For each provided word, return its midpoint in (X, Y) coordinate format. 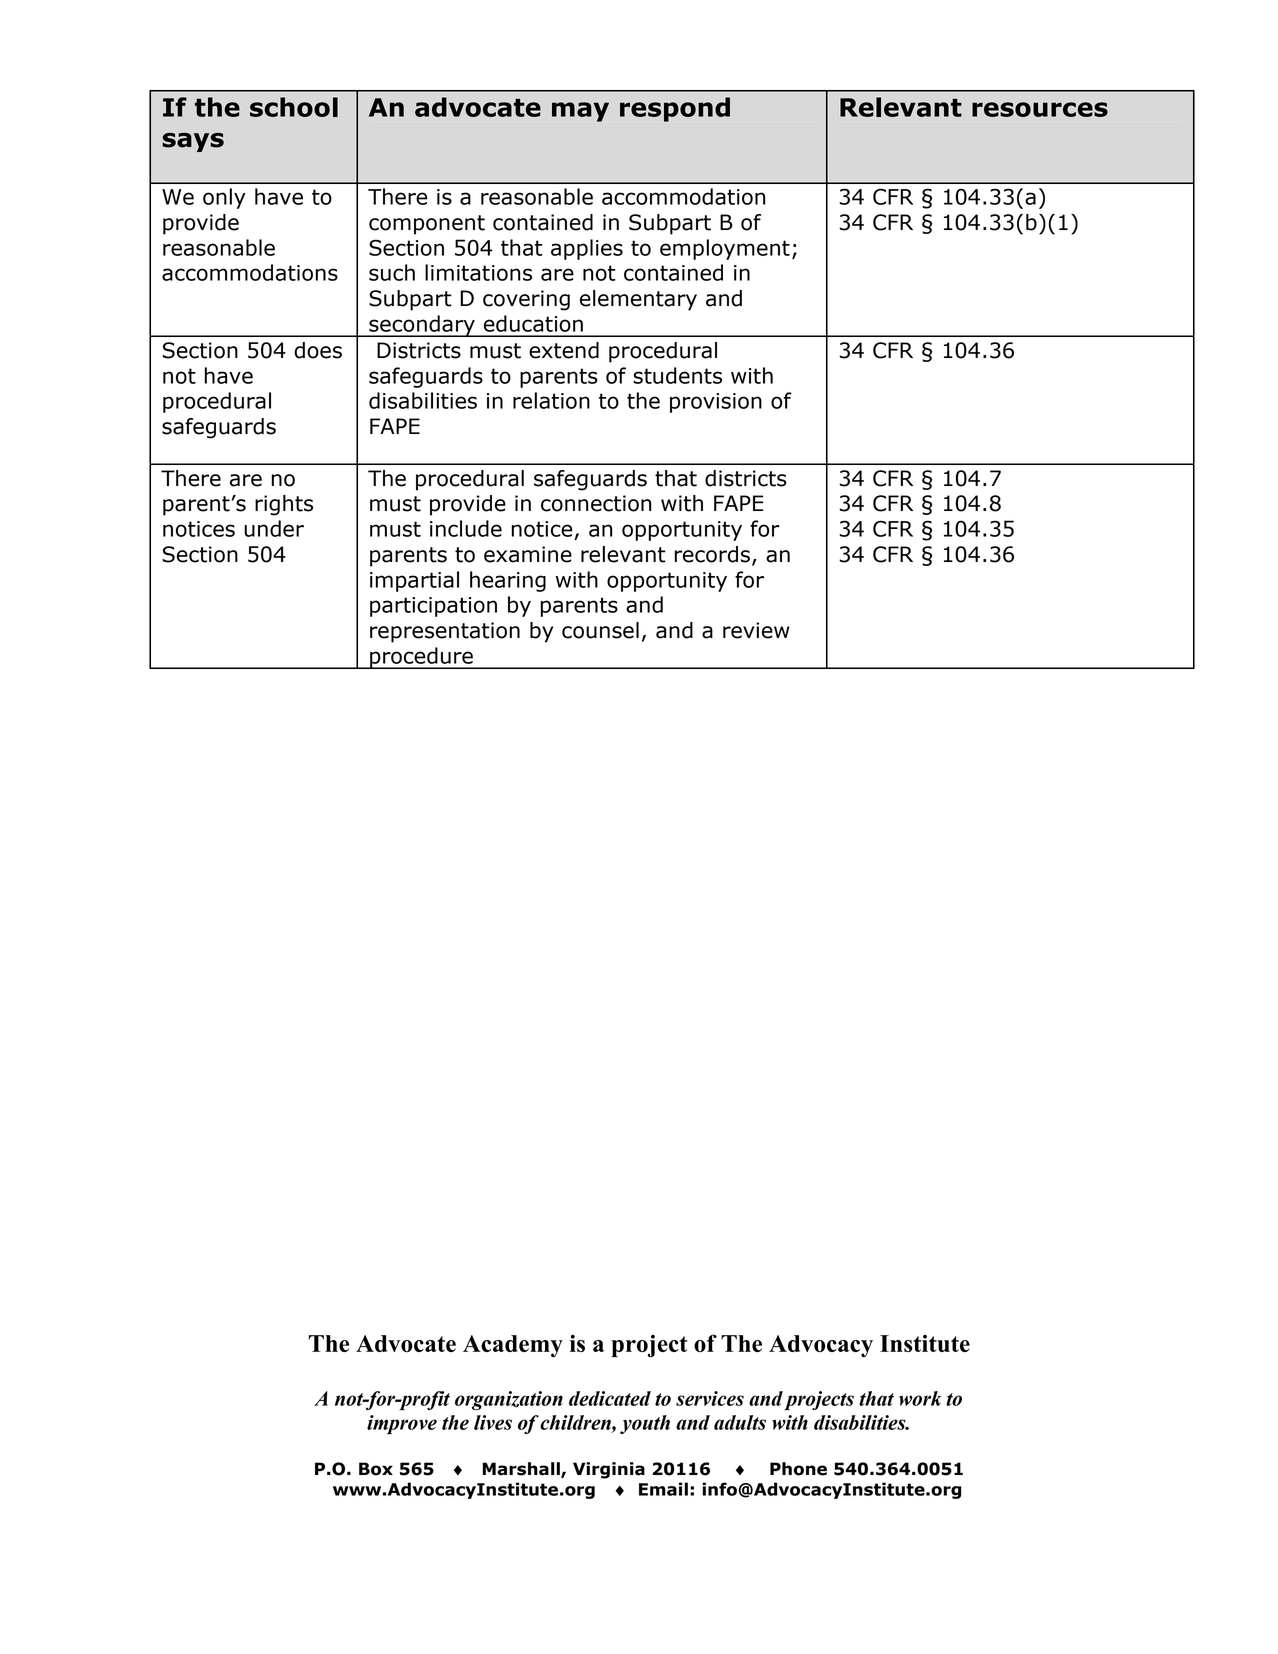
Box (376, 1469)
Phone (798, 1469)
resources (1040, 109)
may (580, 112)
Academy (513, 1346)
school (294, 107)
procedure (421, 658)
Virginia (609, 1470)
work (920, 1398)
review (756, 630)
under (274, 528)
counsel (600, 630)
